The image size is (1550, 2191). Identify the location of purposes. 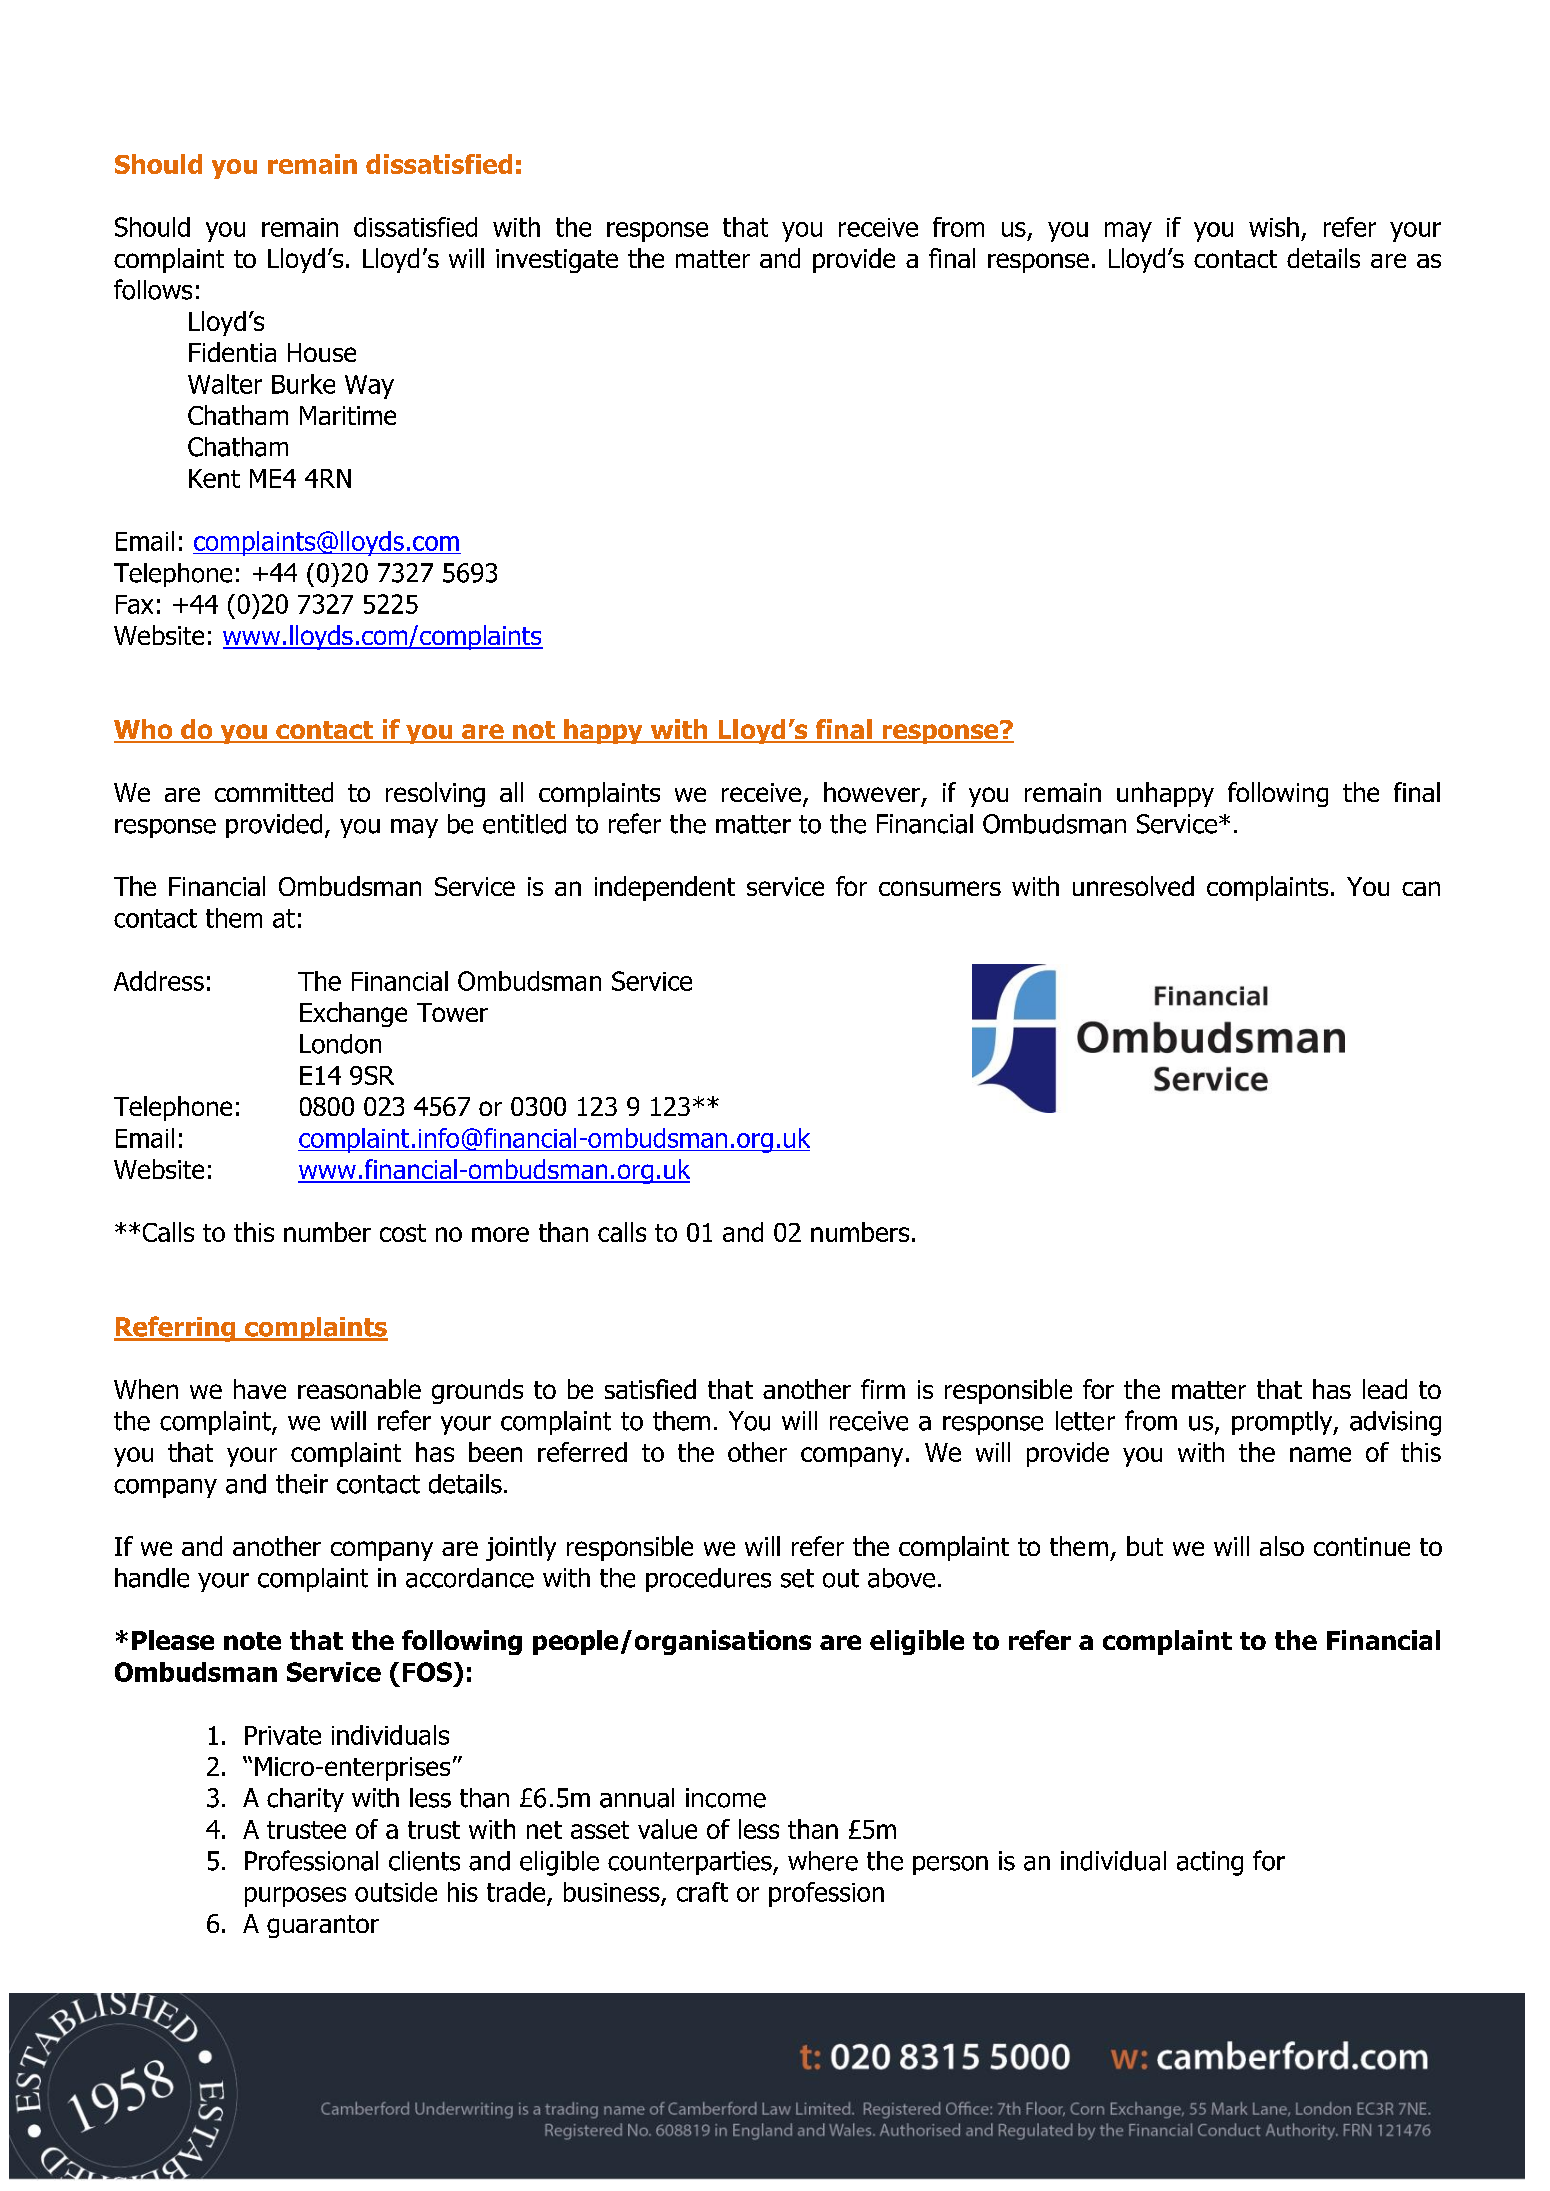
(295, 1897).
